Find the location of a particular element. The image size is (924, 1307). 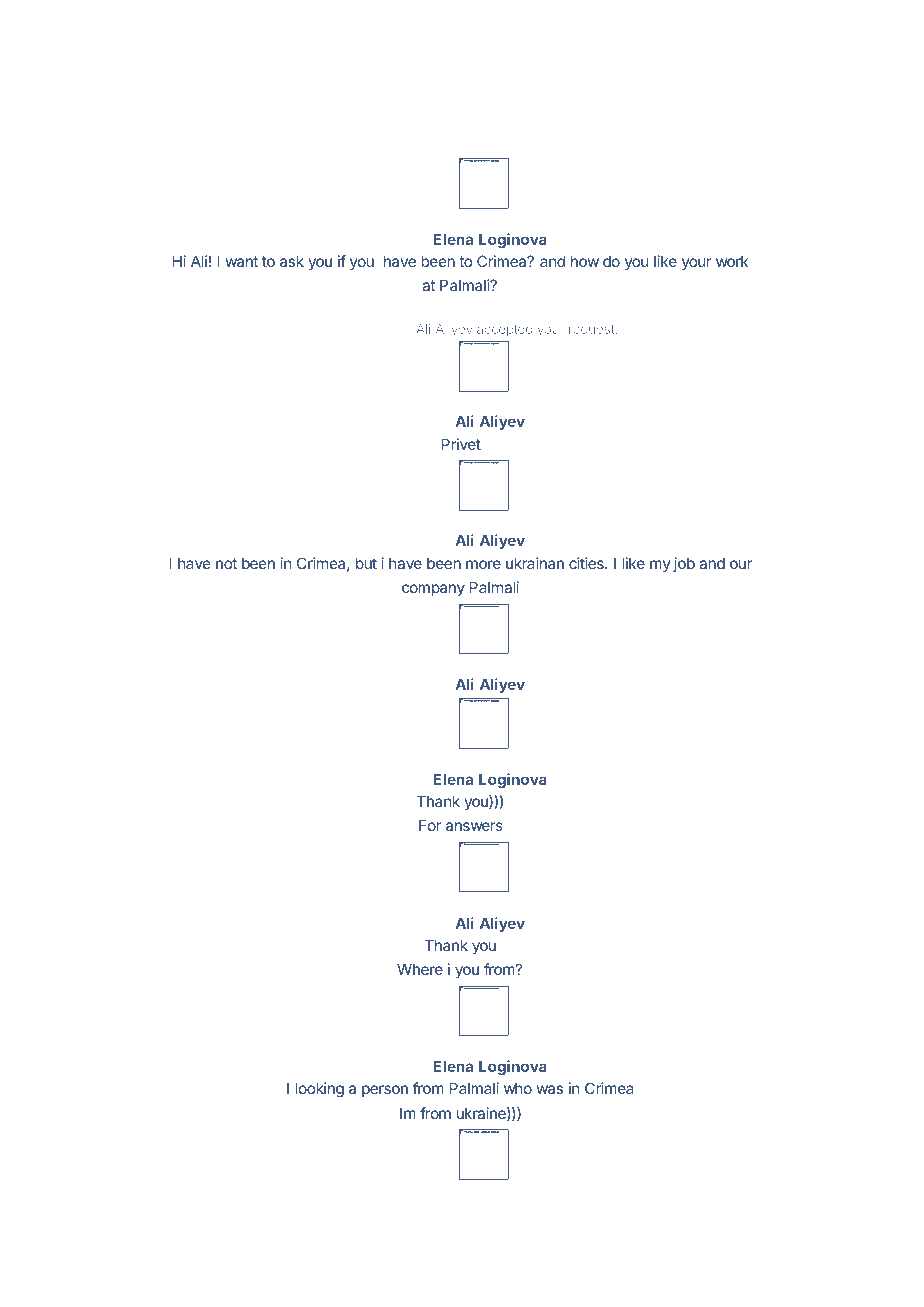

work is located at coordinates (732, 261).
